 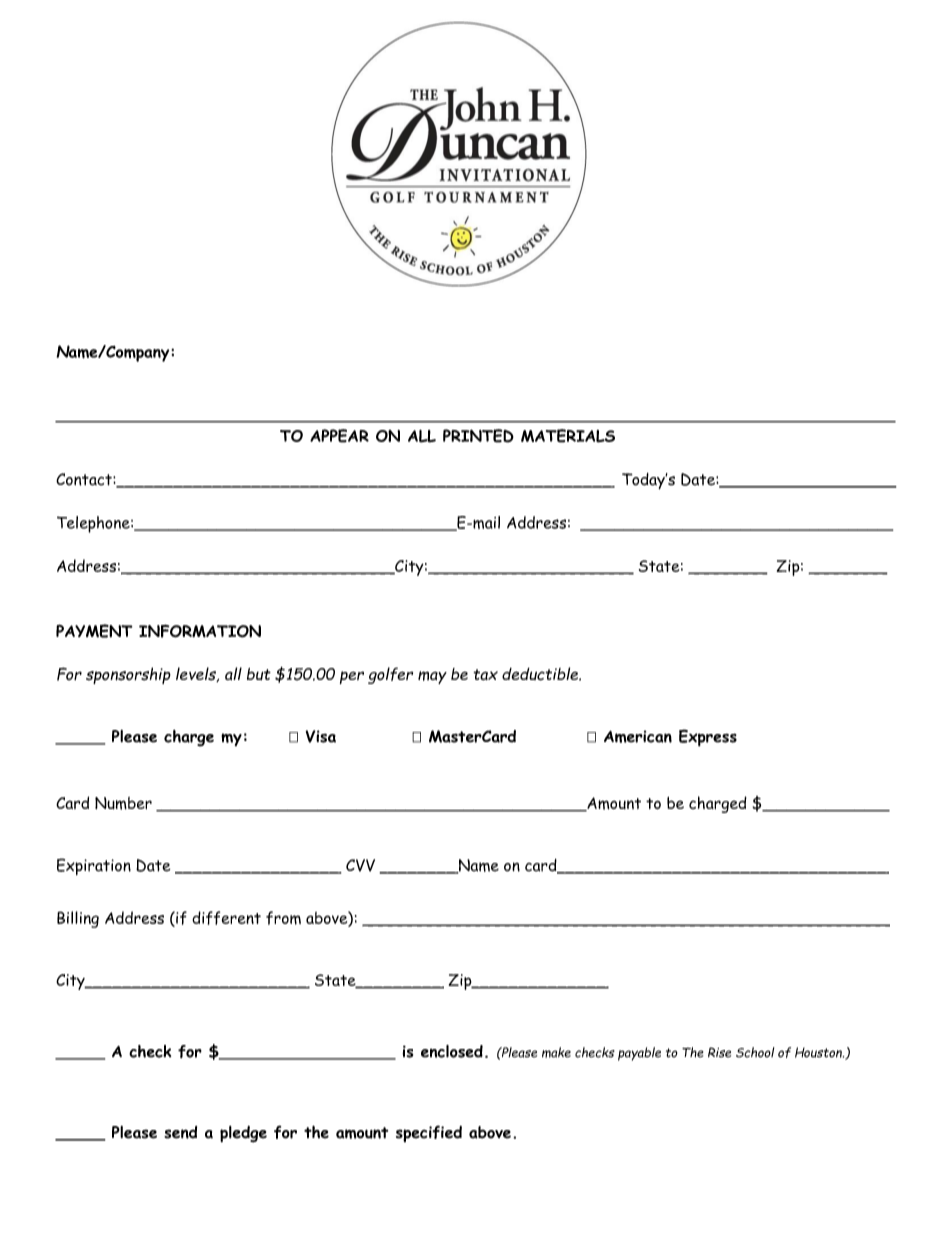 What do you see at coordinates (708, 738) in the screenshot?
I see `Express` at bounding box center [708, 738].
